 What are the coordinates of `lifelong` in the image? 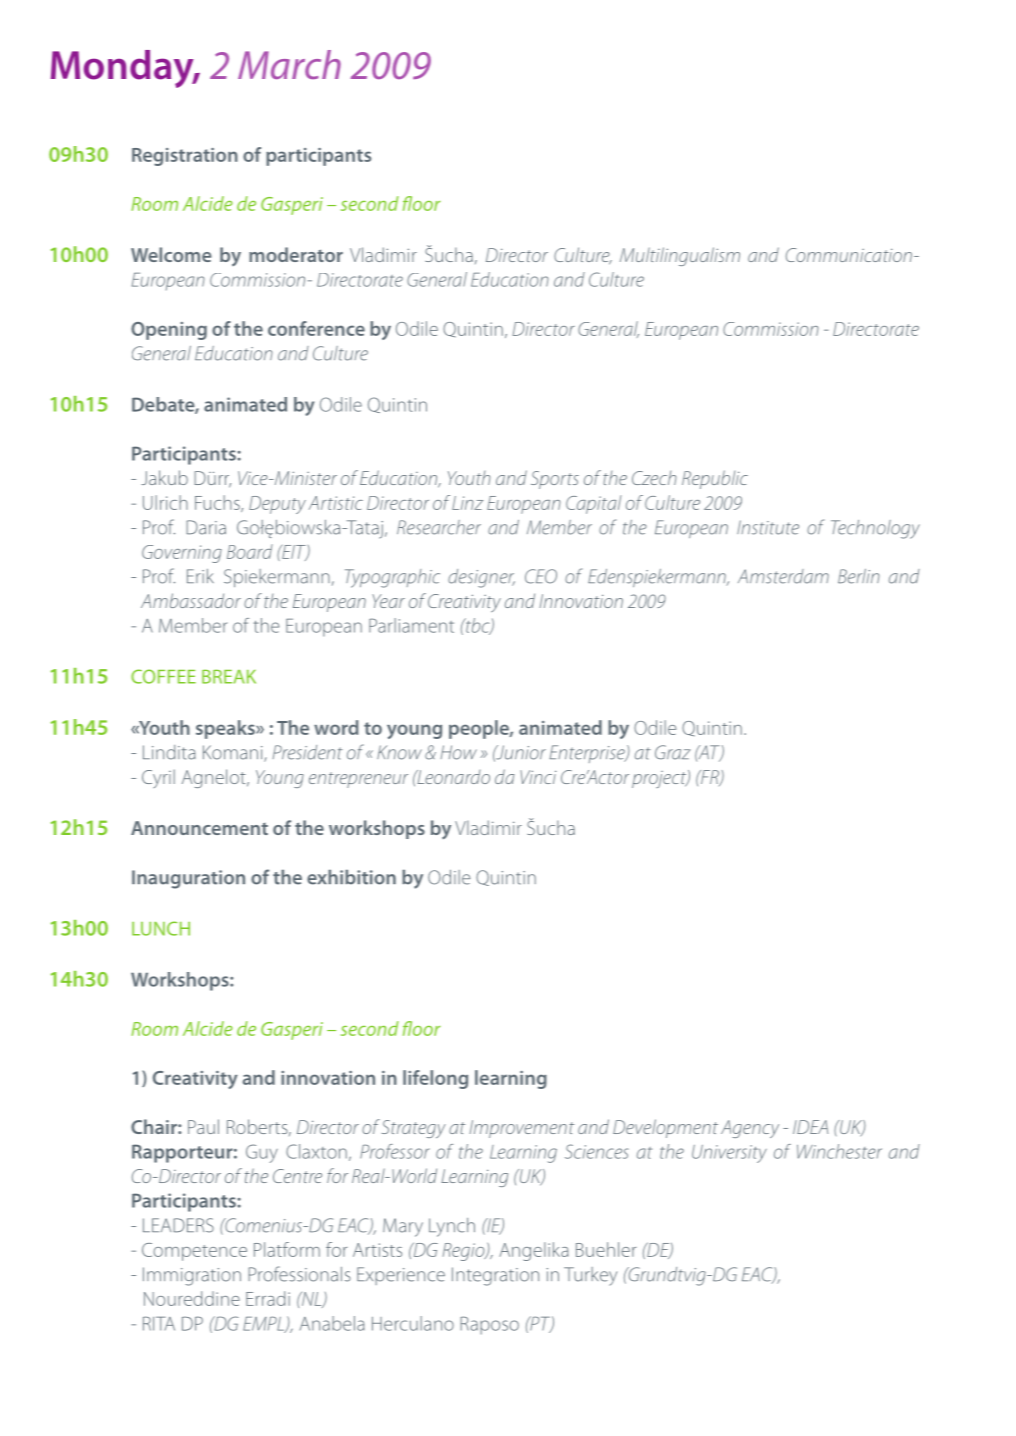 It's located at (435, 1079).
